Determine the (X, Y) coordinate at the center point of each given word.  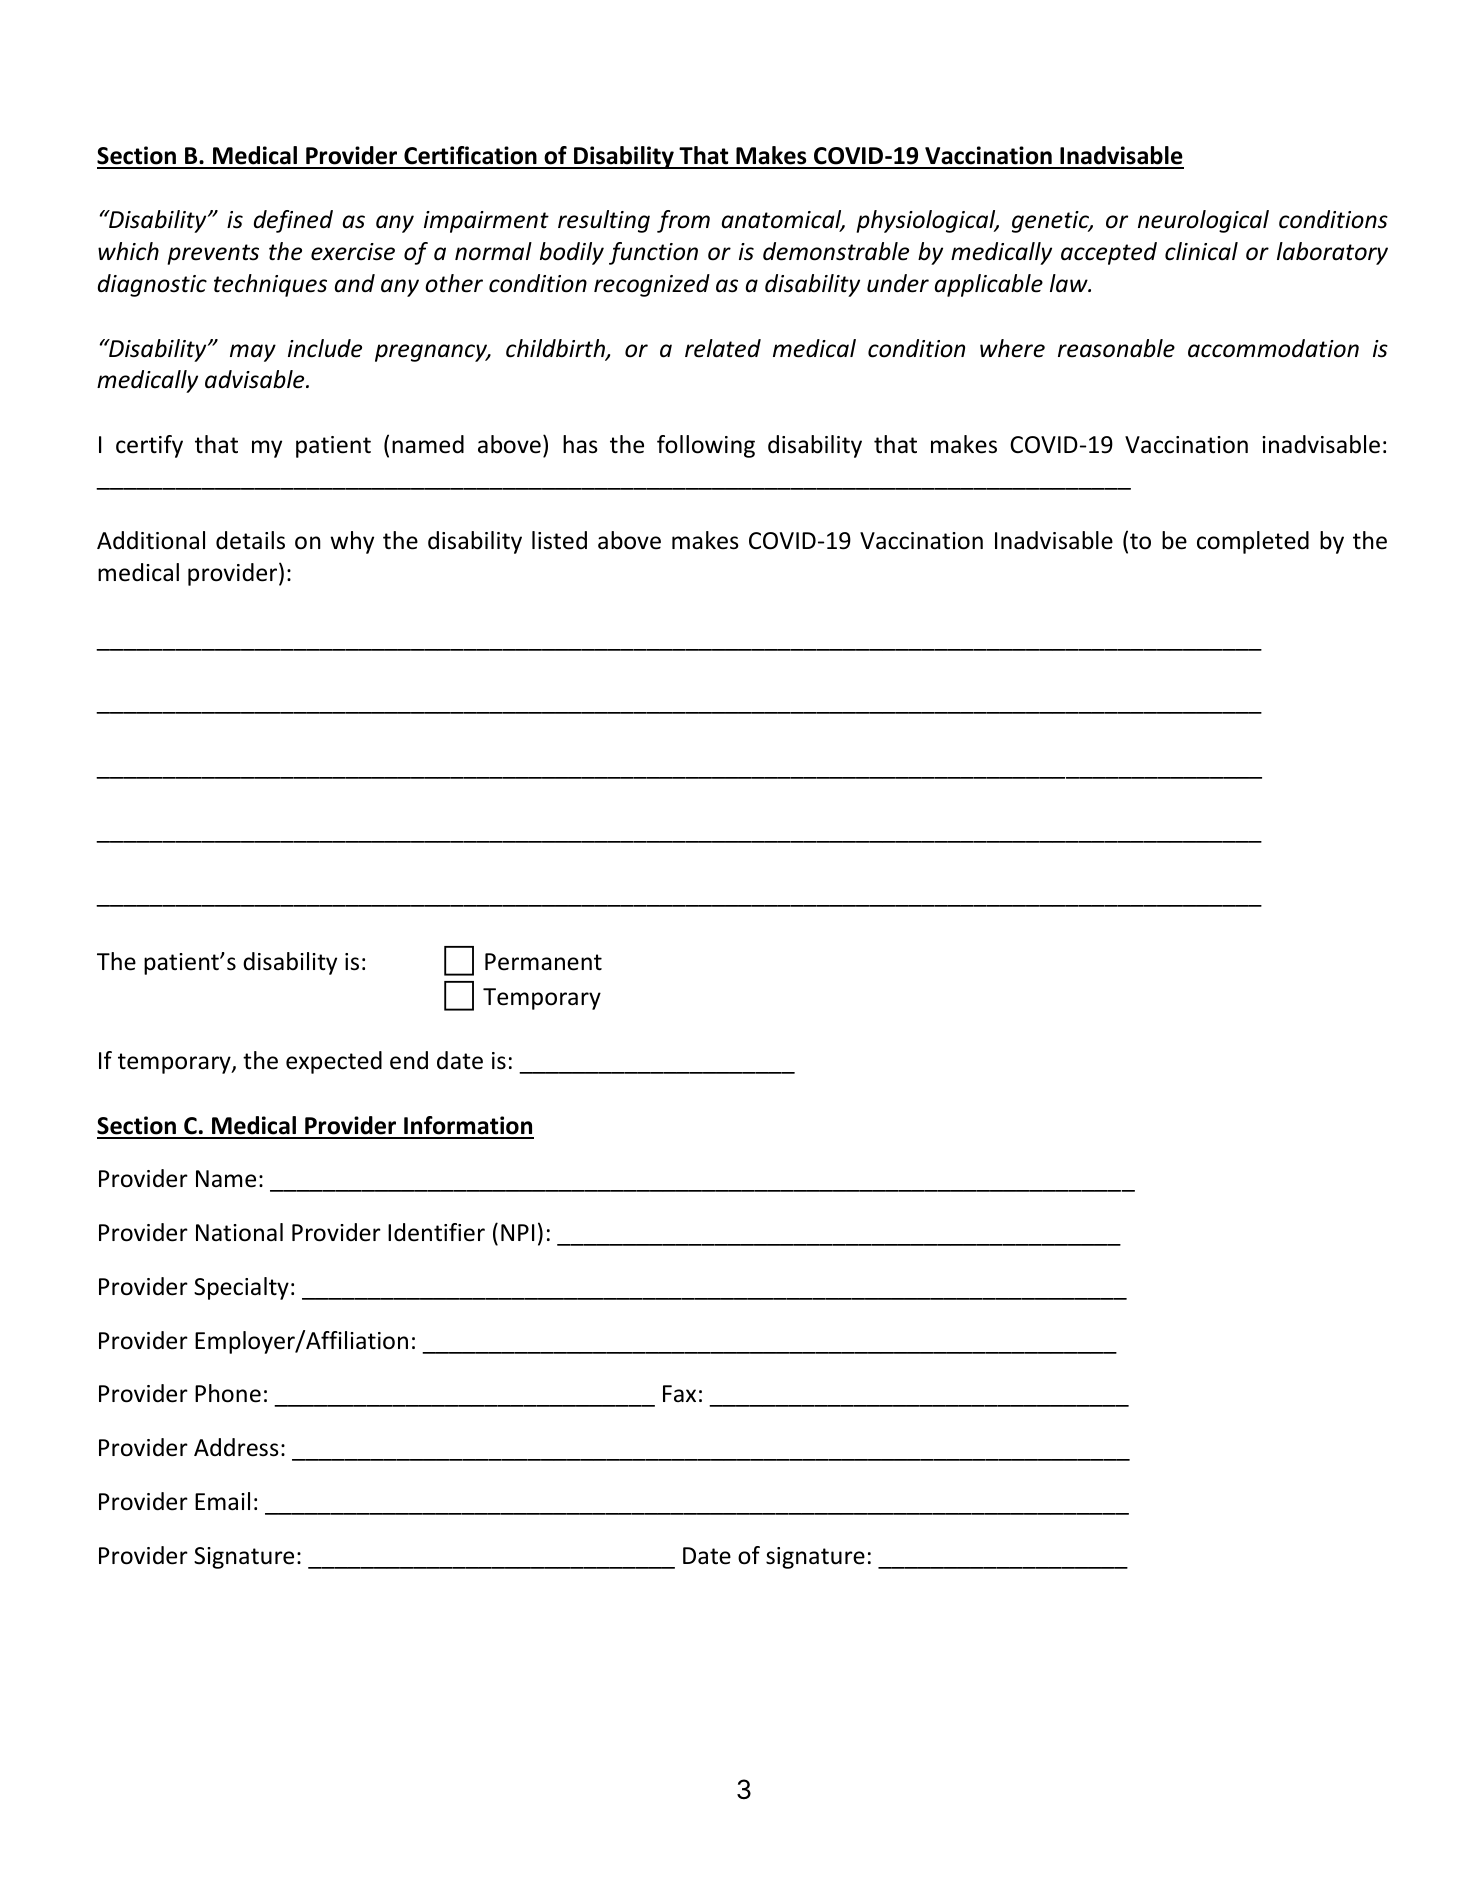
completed (1253, 542)
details (250, 540)
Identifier (436, 1232)
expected (334, 1062)
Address (236, 1447)
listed (559, 540)
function (653, 253)
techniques (270, 285)
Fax (679, 1393)
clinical (1201, 251)
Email (222, 1501)
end (409, 1060)
